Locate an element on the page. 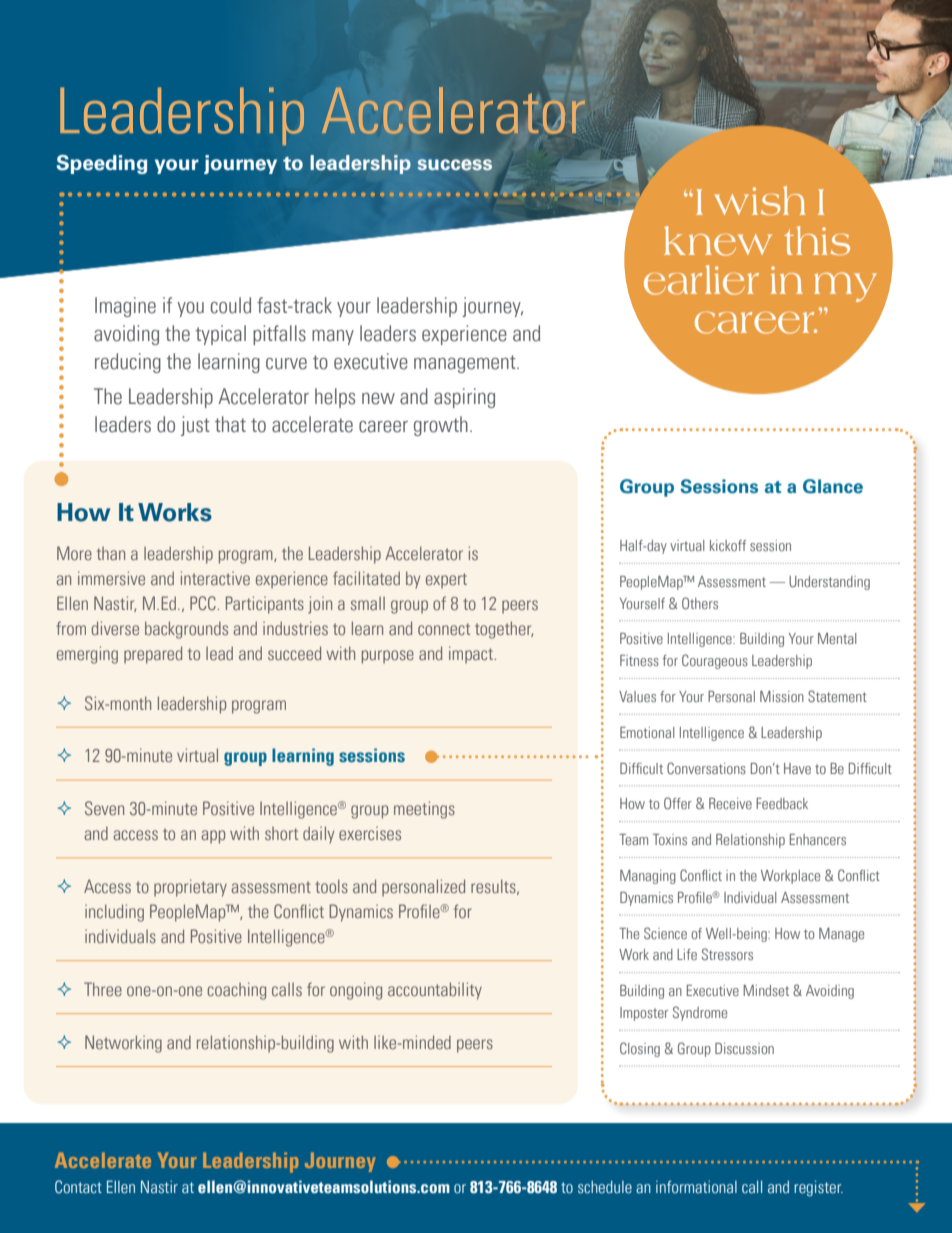  schedule is located at coordinates (605, 1187).
